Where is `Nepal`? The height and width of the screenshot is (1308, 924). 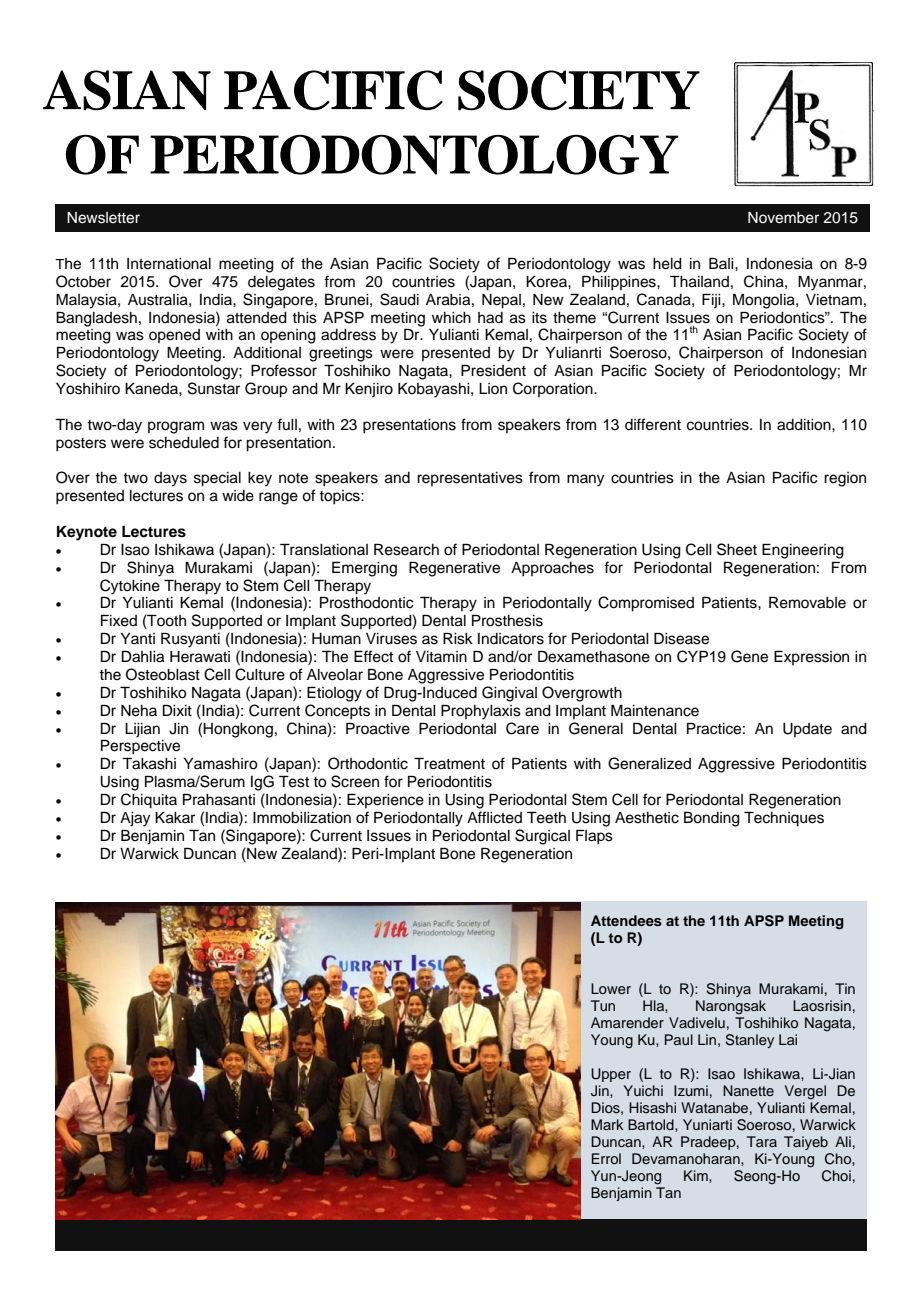 Nepal is located at coordinates (501, 301).
